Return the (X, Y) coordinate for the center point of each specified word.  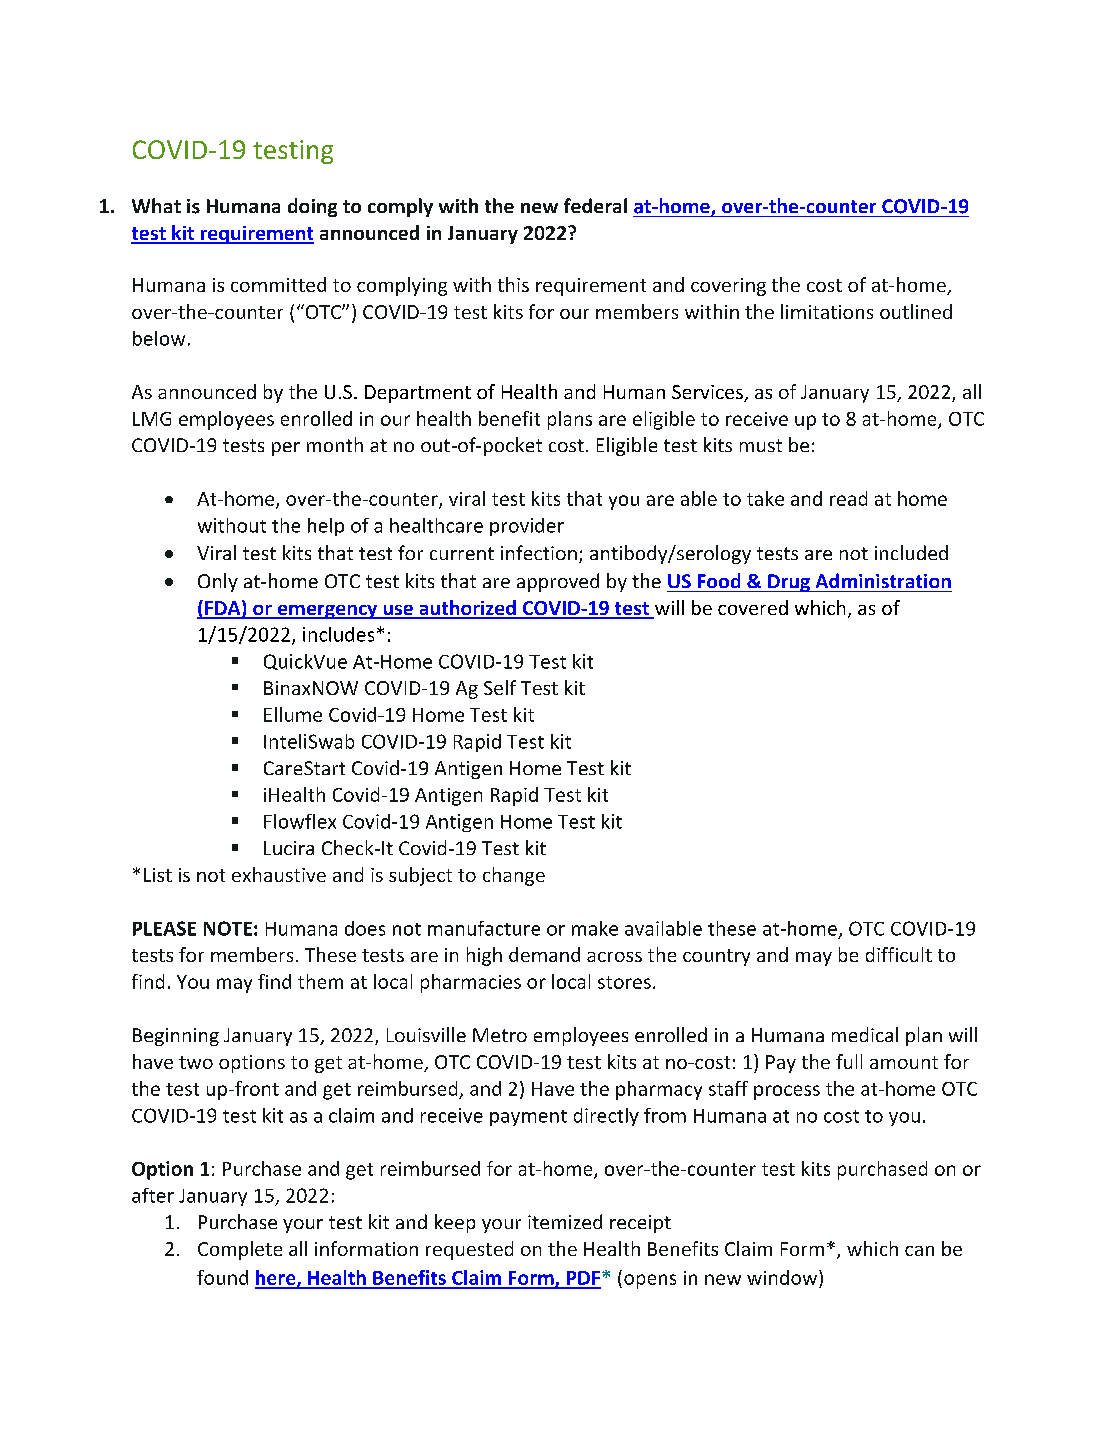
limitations (827, 311)
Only (218, 582)
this (513, 284)
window (783, 1277)
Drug (789, 583)
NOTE (228, 928)
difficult (899, 954)
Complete (240, 1250)
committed (278, 284)
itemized (565, 1221)
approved (558, 582)
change (514, 876)
